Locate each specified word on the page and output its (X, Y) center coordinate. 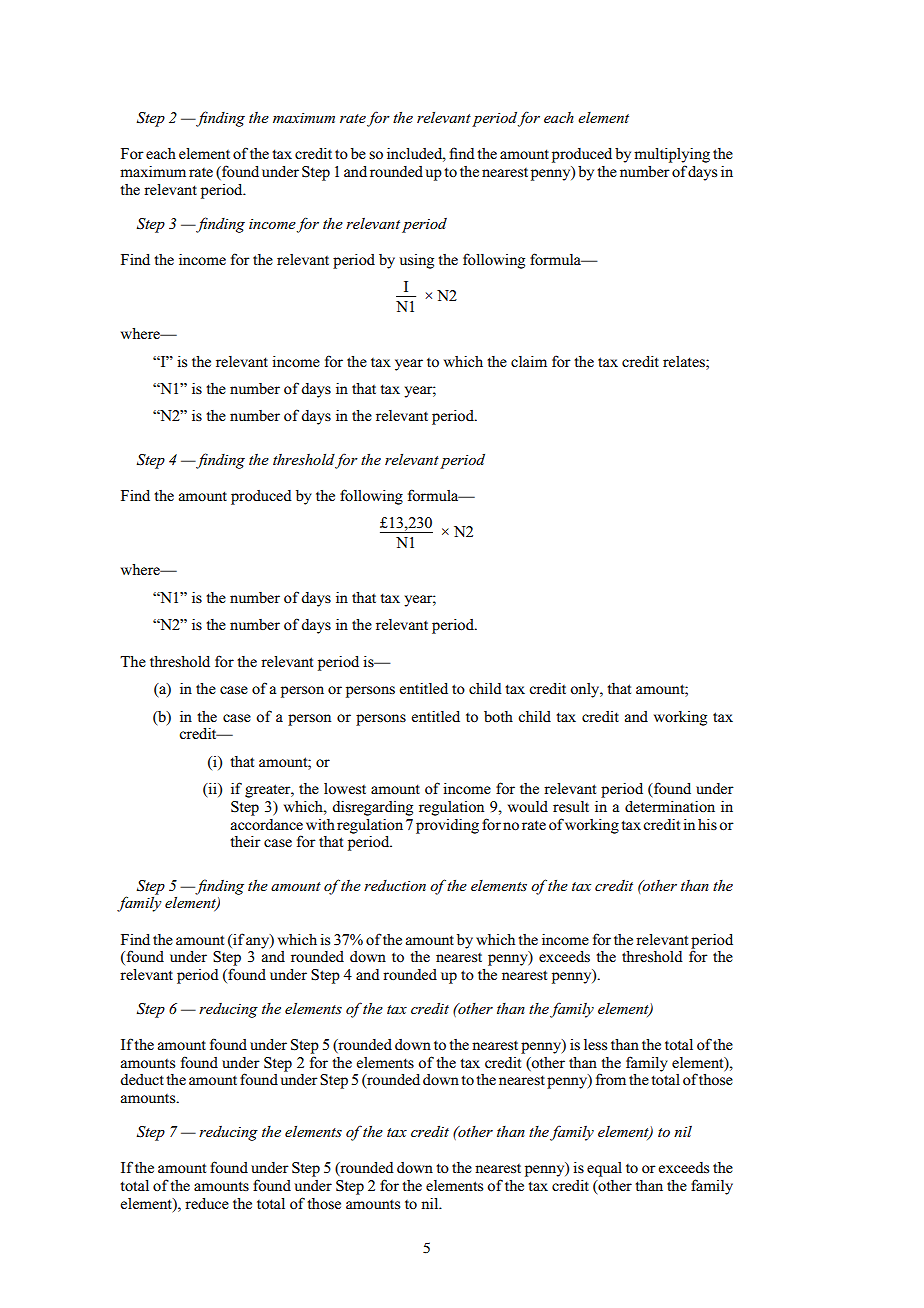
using (417, 261)
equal (604, 1169)
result (571, 806)
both (498, 716)
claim (529, 361)
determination (670, 807)
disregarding (372, 808)
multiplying (672, 155)
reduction (395, 885)
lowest (345, 789)
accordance (266, 824)
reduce (207, 1204)
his (707, 824)
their (245, 841)
